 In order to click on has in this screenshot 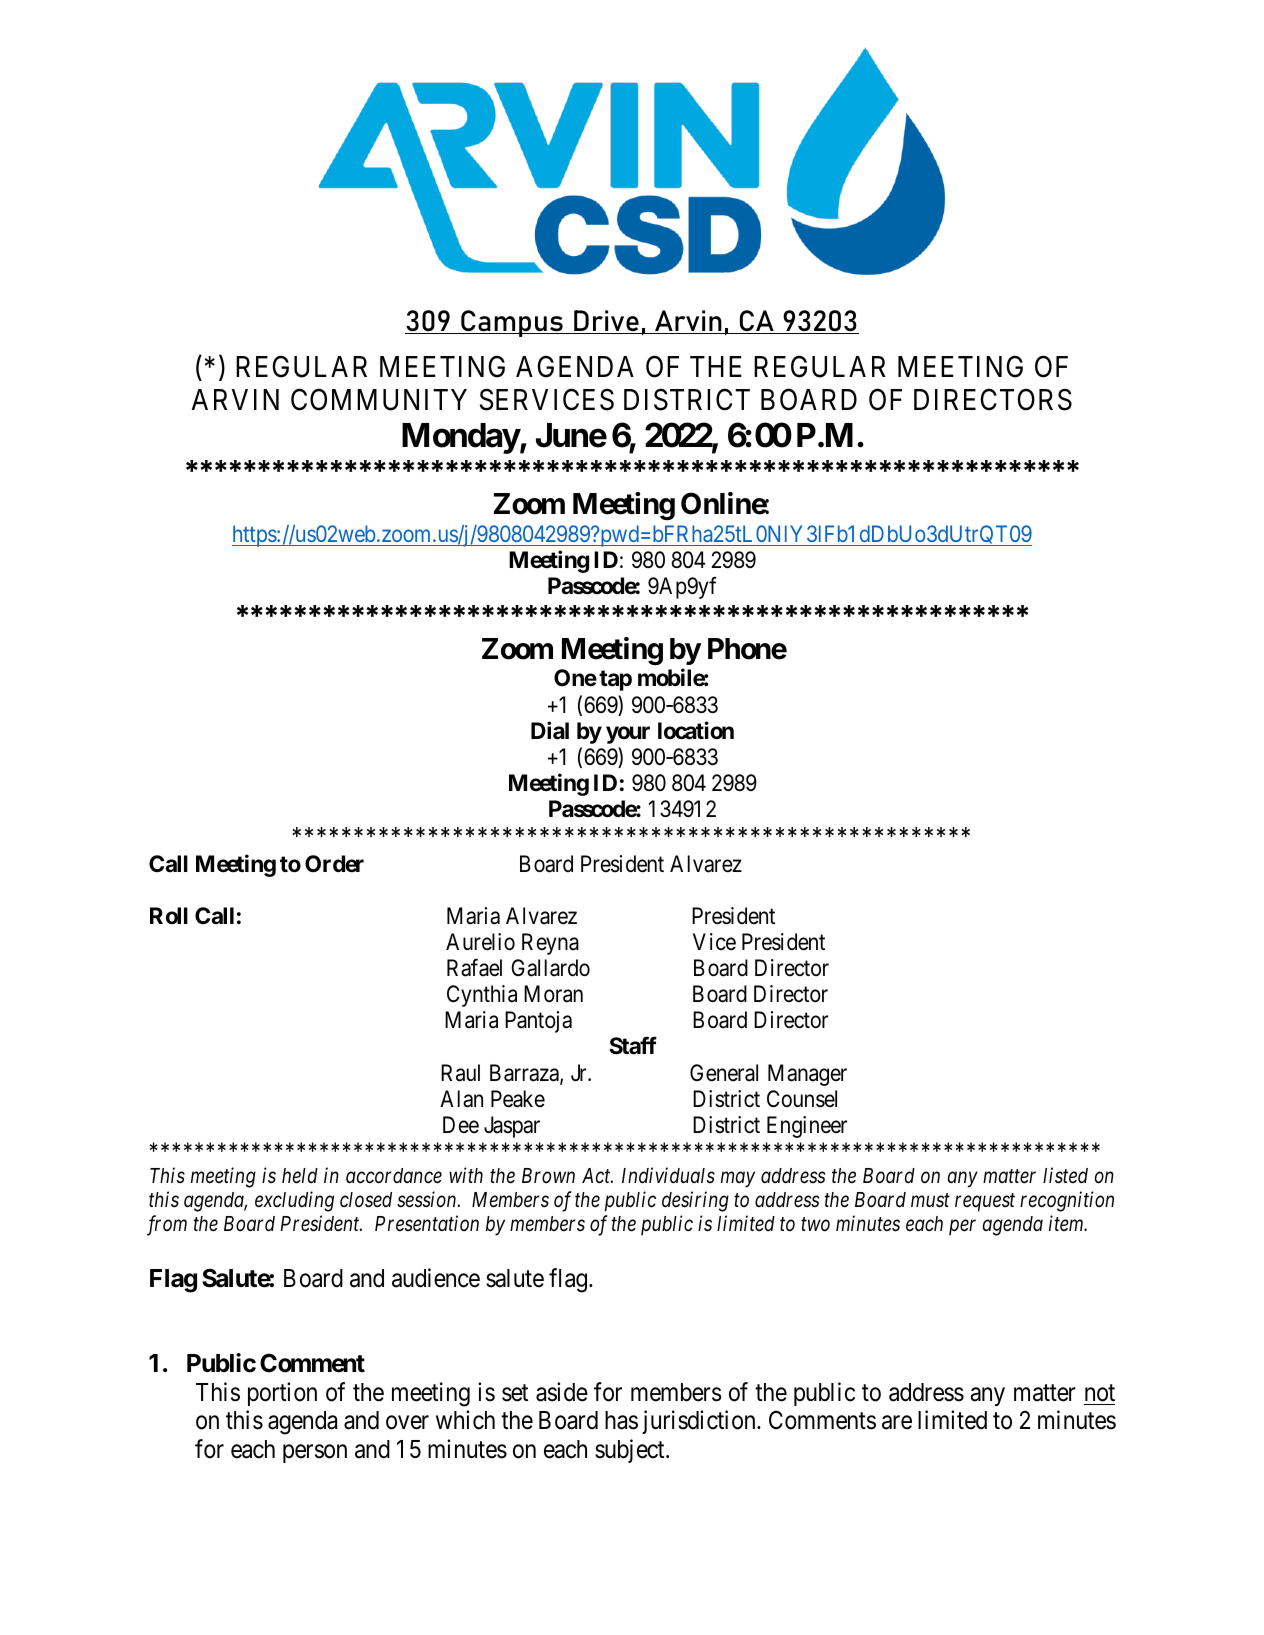, I will do `click(621, 1420)`.
